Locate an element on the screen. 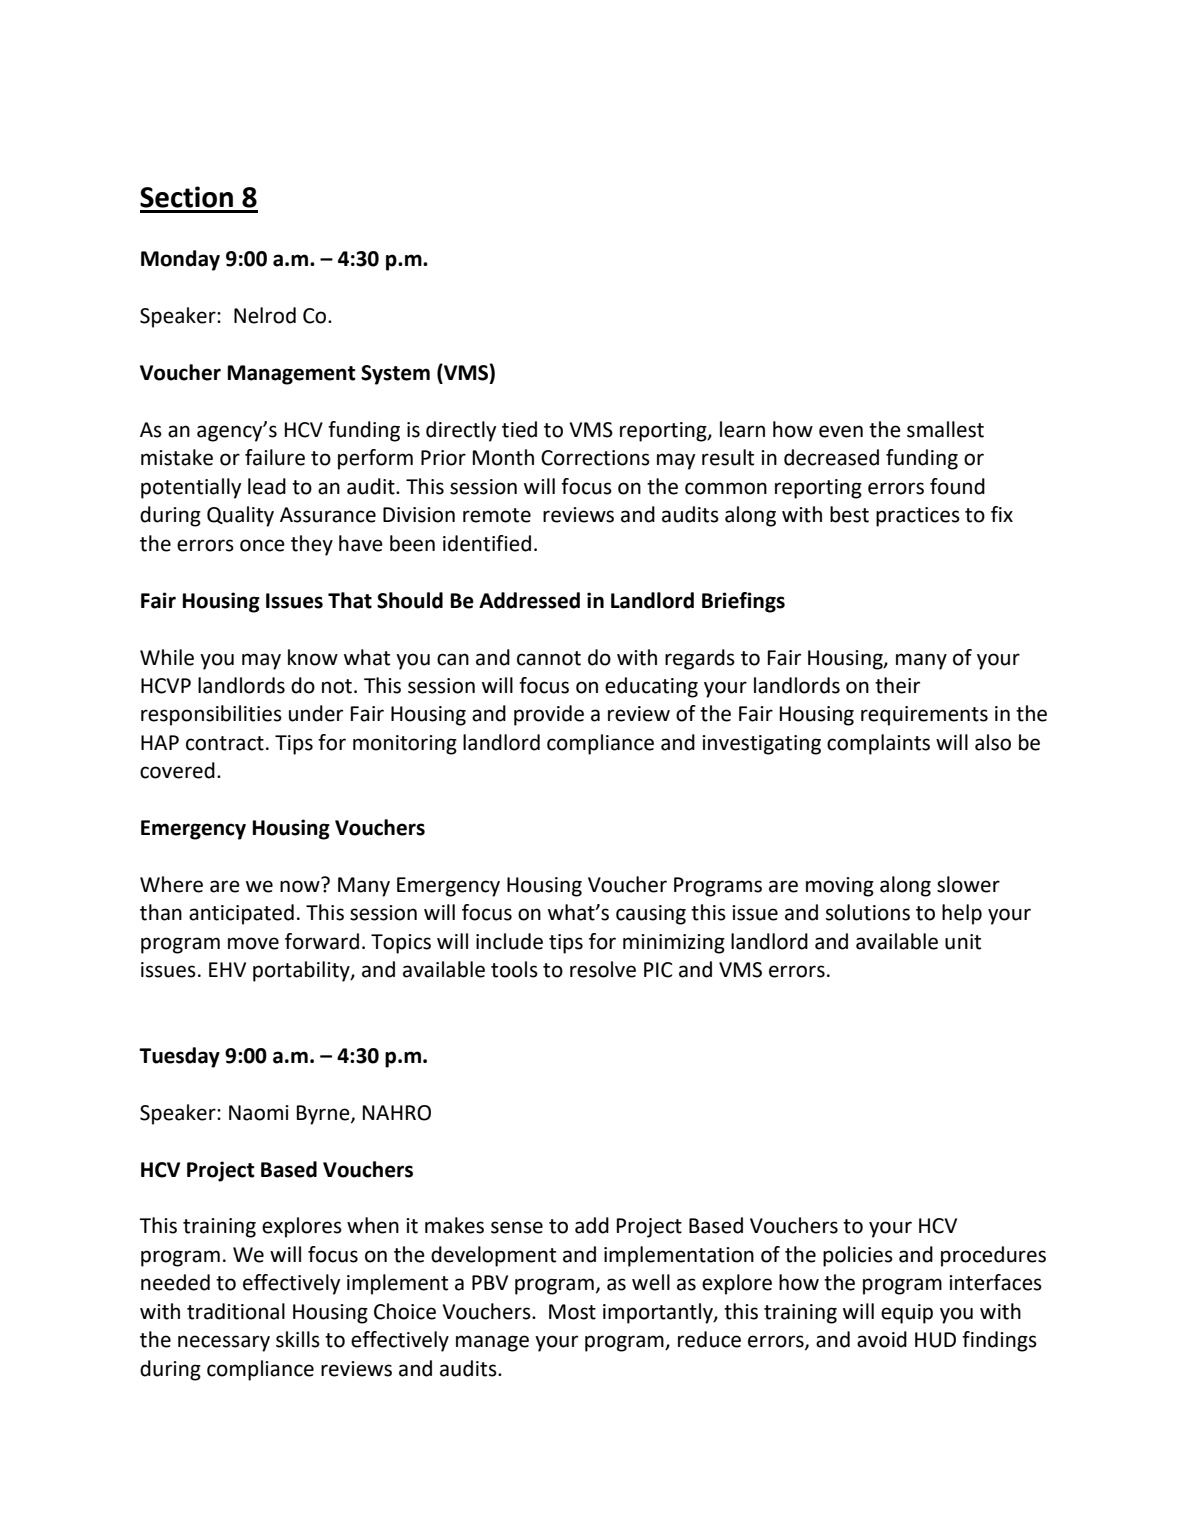 Image resolution: width=1188 pixels, height=1538 pixels. Most is located at coordinates (572, 1312).
